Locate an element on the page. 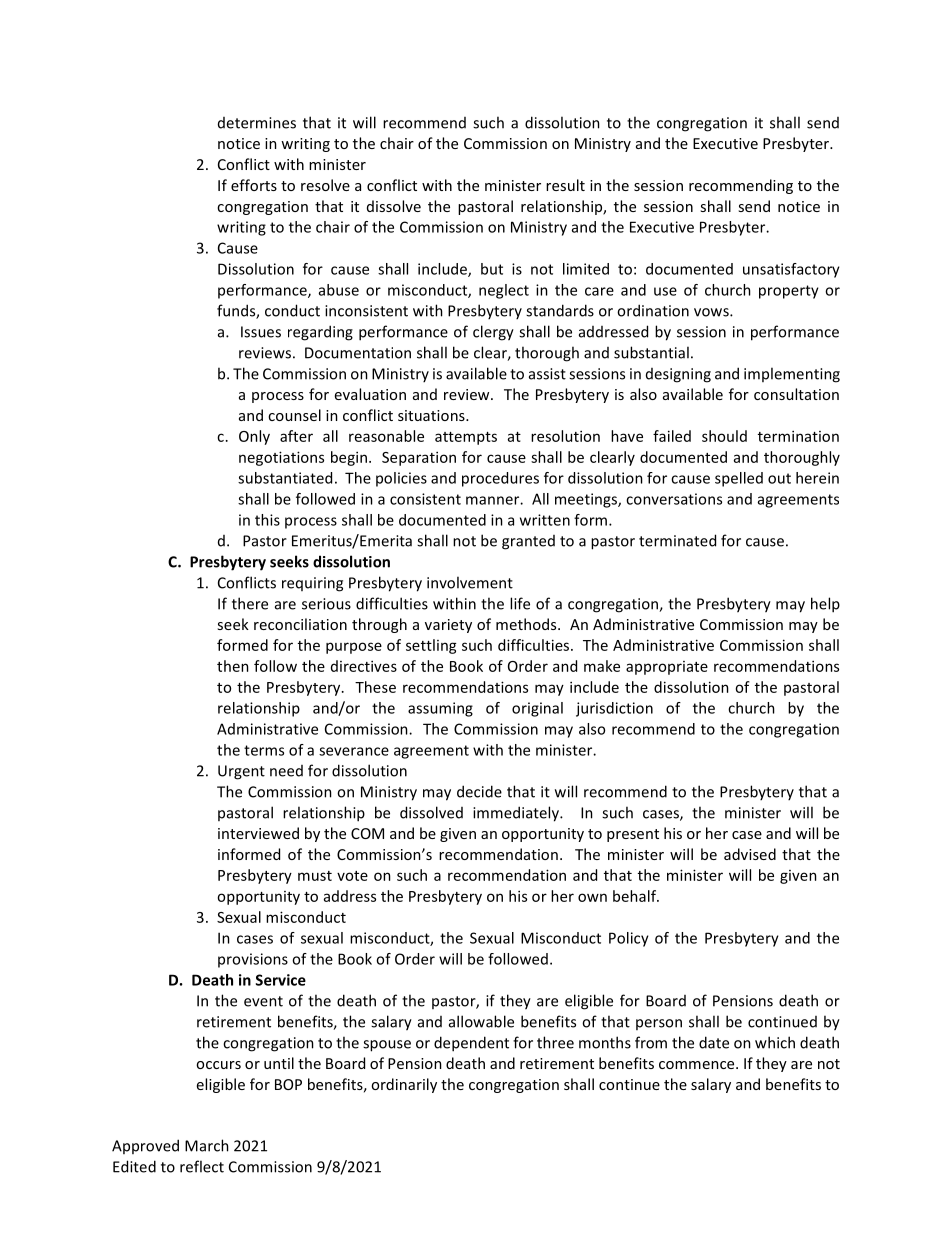  advised is located at coordinates (750, 854).
